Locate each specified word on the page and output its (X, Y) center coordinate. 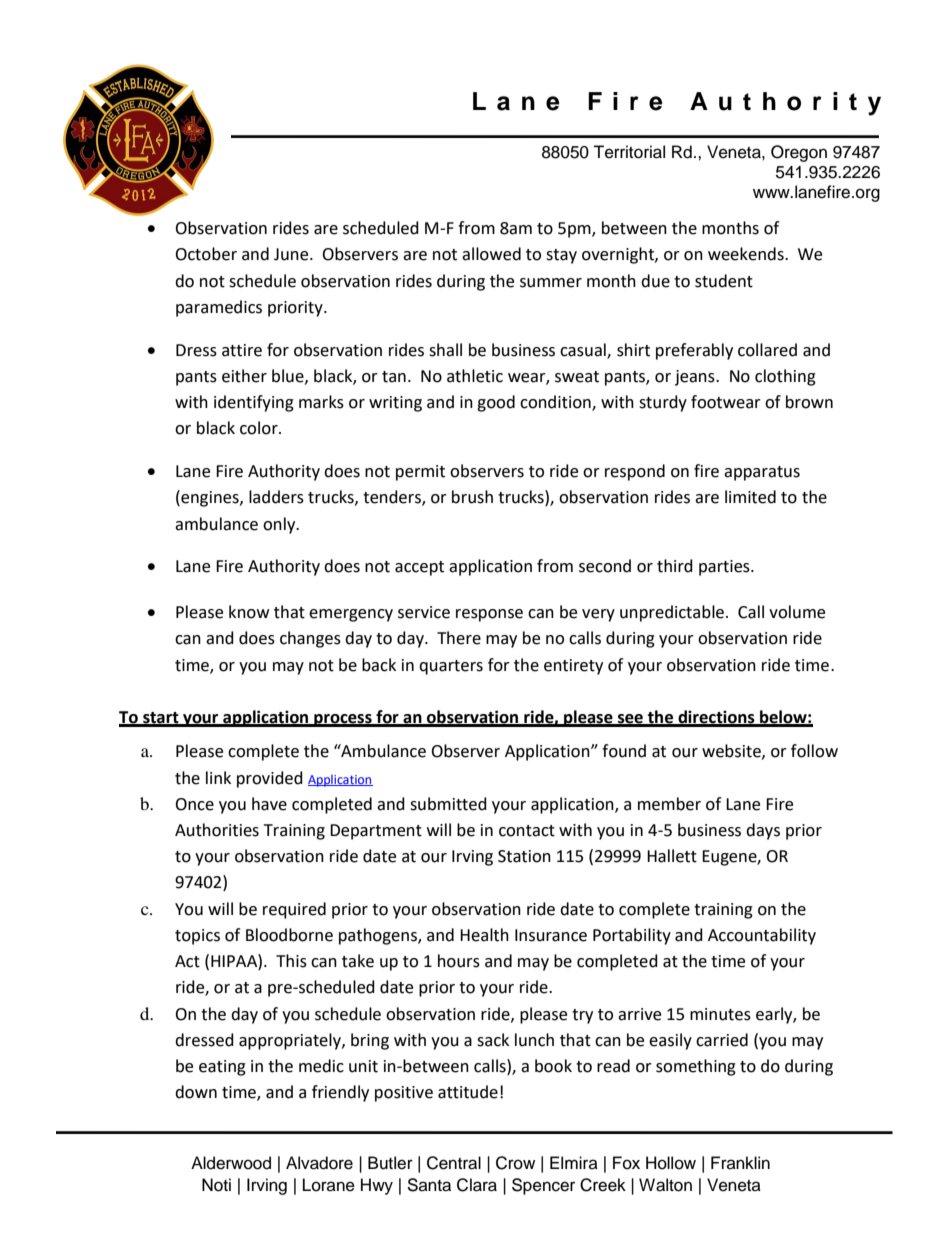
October (206, 254)
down (196, 1092)
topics (197, 937)
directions (716, 718)
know (249, 612)
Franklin (740, 1162)
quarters (451, 667)
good (496, 403)
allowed (491, 254)
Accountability (762, 936)
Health (484, 935)
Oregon (799, 153)
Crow (515, 1163)
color (260, 428)
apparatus (762, 473)
